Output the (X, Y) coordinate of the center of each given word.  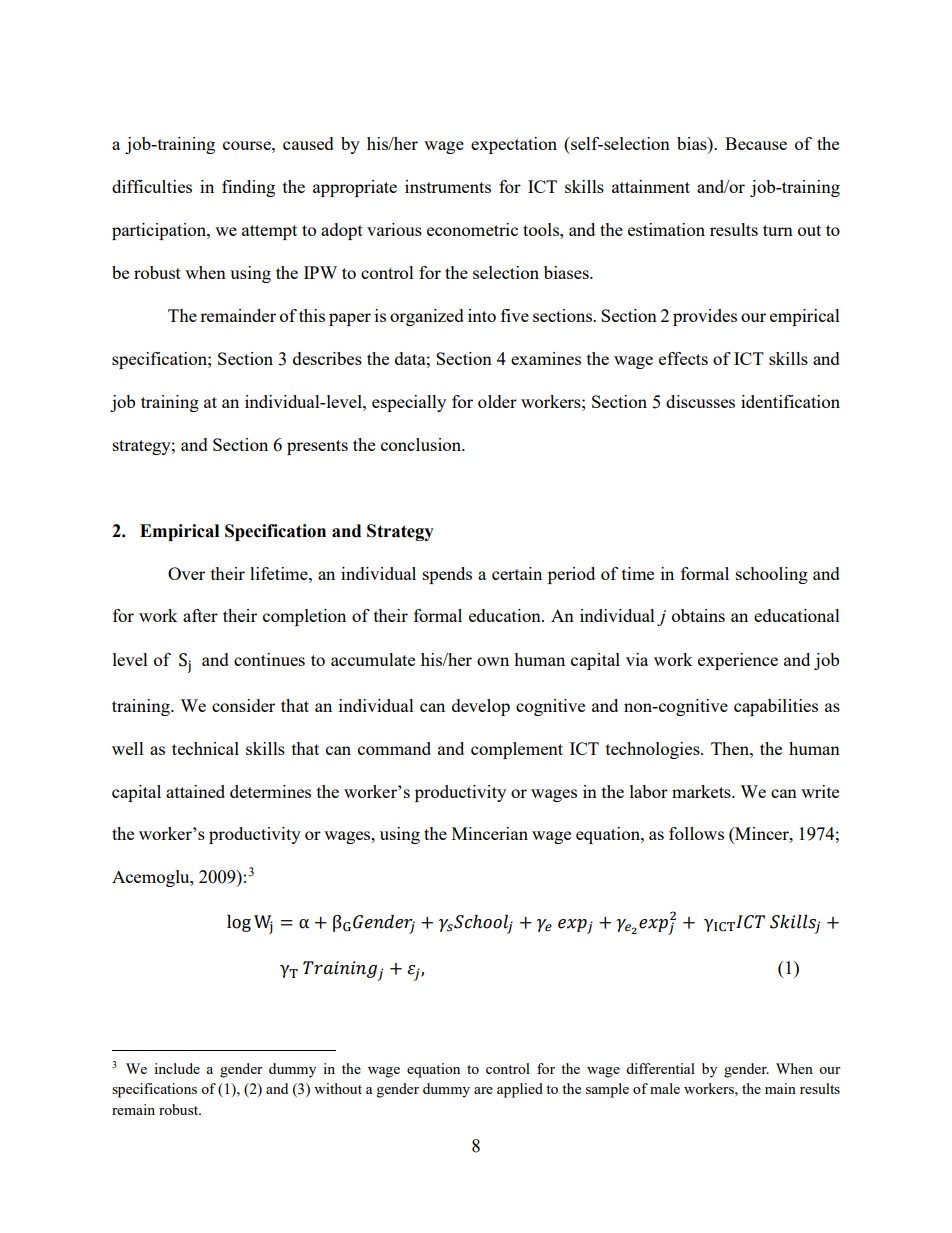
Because (756, 143)
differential (660, 1068)
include (177, 1068)
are (483, 1090)
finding (248, 188)
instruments (448, 186)
